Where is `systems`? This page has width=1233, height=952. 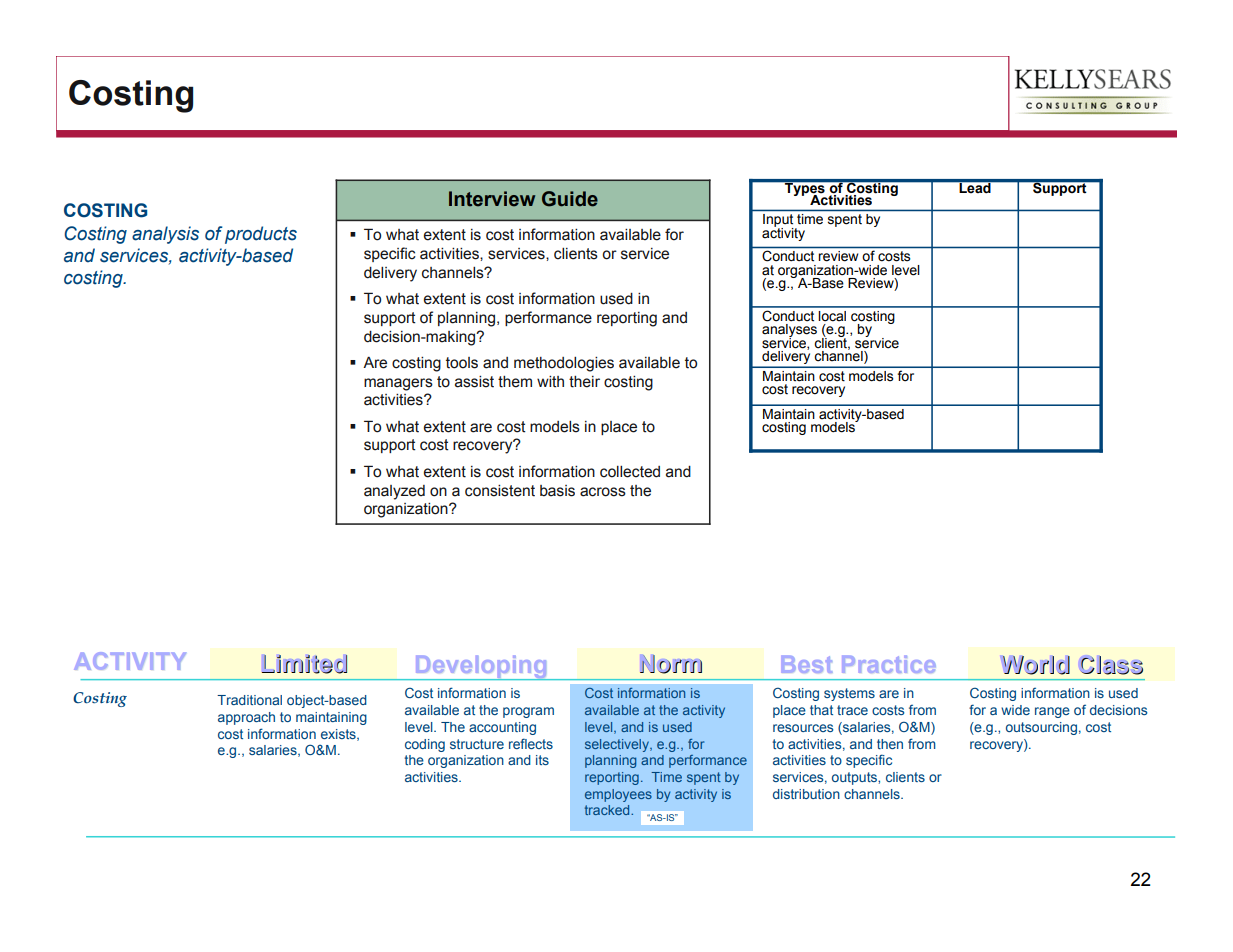
systems is located at coordinates (849, 694).
